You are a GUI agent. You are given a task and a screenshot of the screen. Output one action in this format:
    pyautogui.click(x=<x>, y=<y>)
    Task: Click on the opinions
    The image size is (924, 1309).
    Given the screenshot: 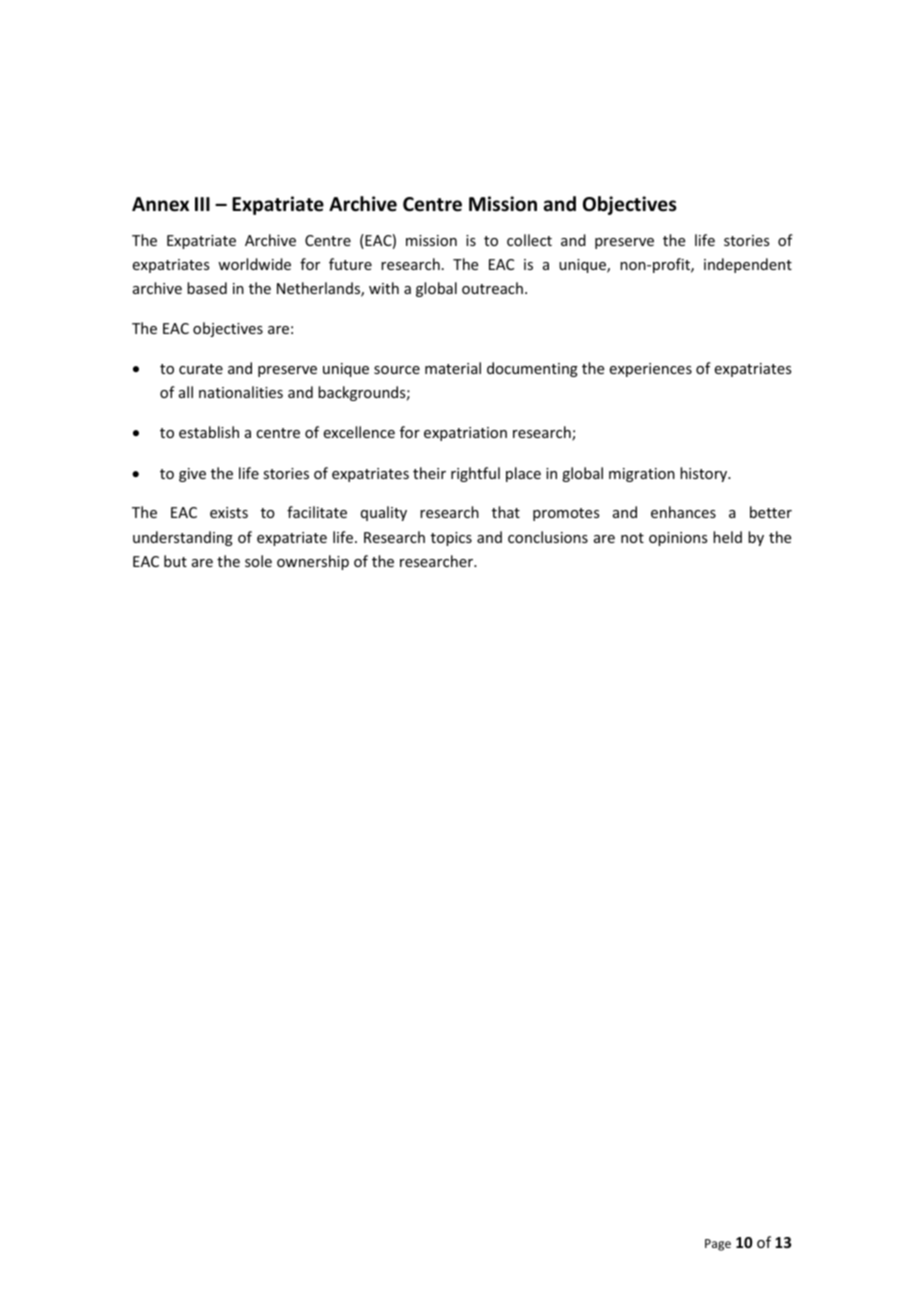 What is the action you would take?
    pyautogui.click(x=678, y=539)
